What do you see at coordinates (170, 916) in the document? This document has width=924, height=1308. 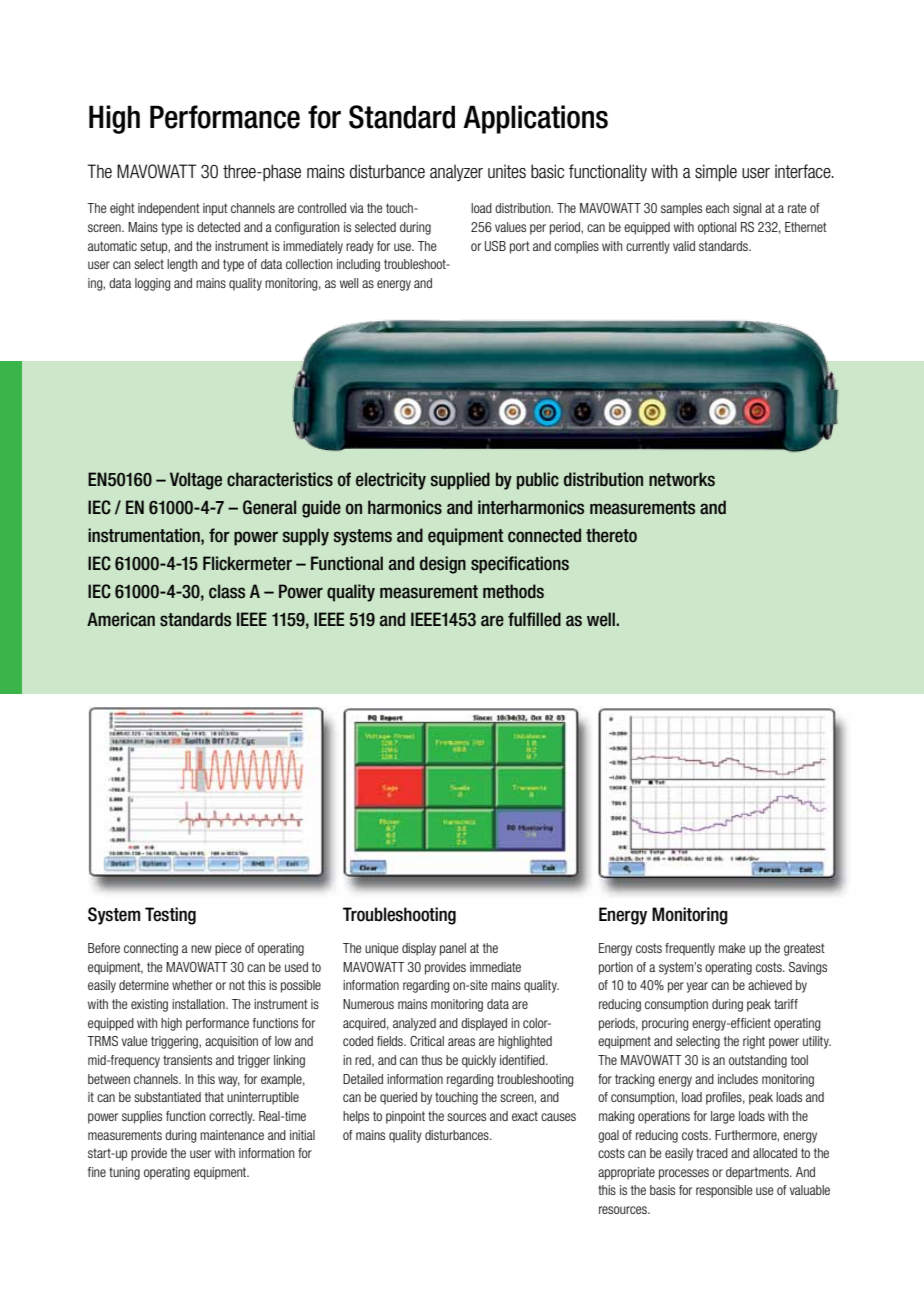 I see `Testing` at bounding box center [170, 916].
